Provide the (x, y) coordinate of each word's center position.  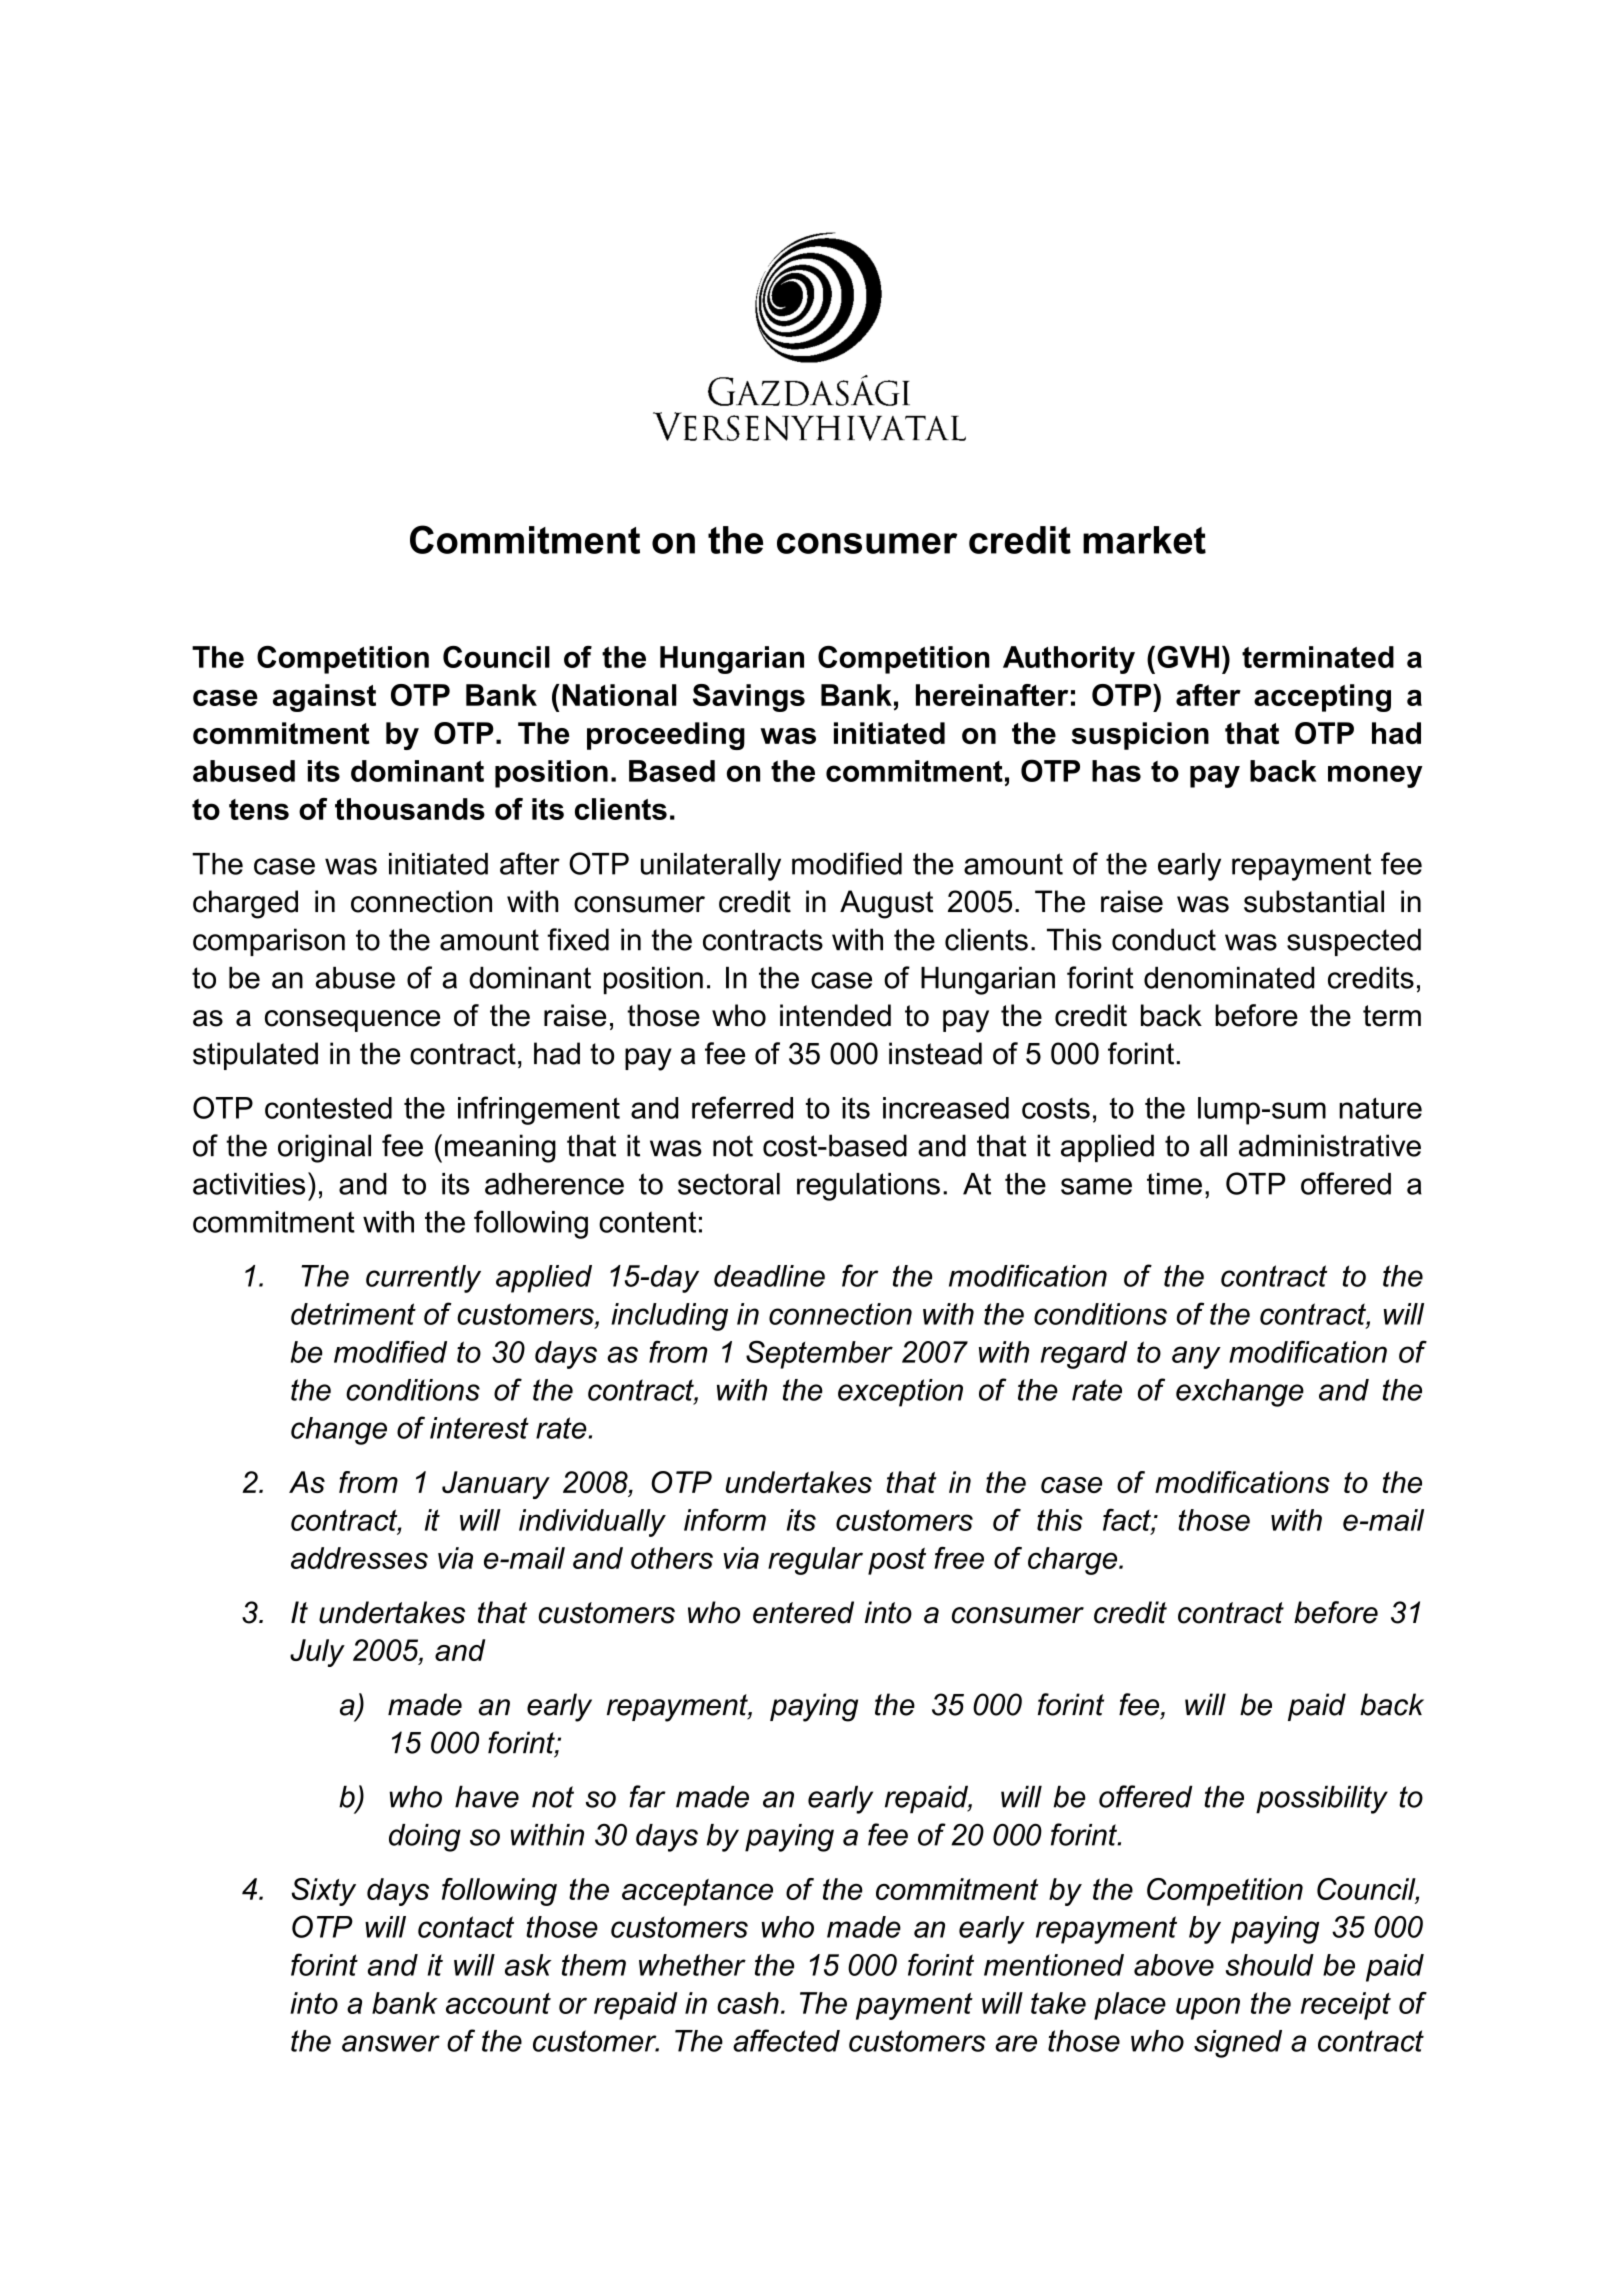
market (1144, 540)
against (324, 698)
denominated (1229, 978)
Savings (749, 698)
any (1196, 1357)
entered (803, 1612)
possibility (1322, 1800)
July (317, 1653)
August (886, 904)
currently (423, 1279)
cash (748, 2003)
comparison (269, 942)
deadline (769, 1276)
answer (391, 2043)
